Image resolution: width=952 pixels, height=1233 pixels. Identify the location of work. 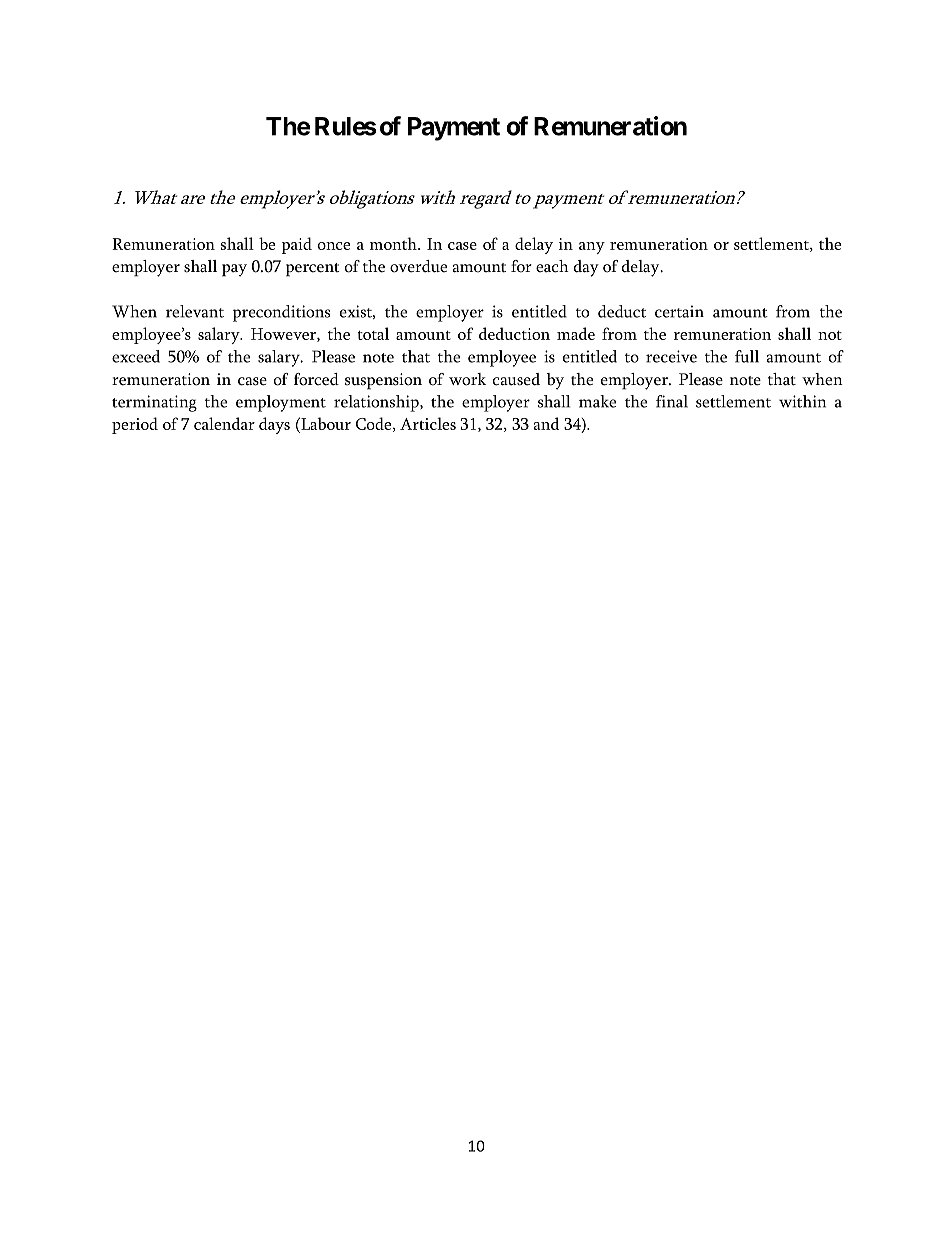
(467, 379).
